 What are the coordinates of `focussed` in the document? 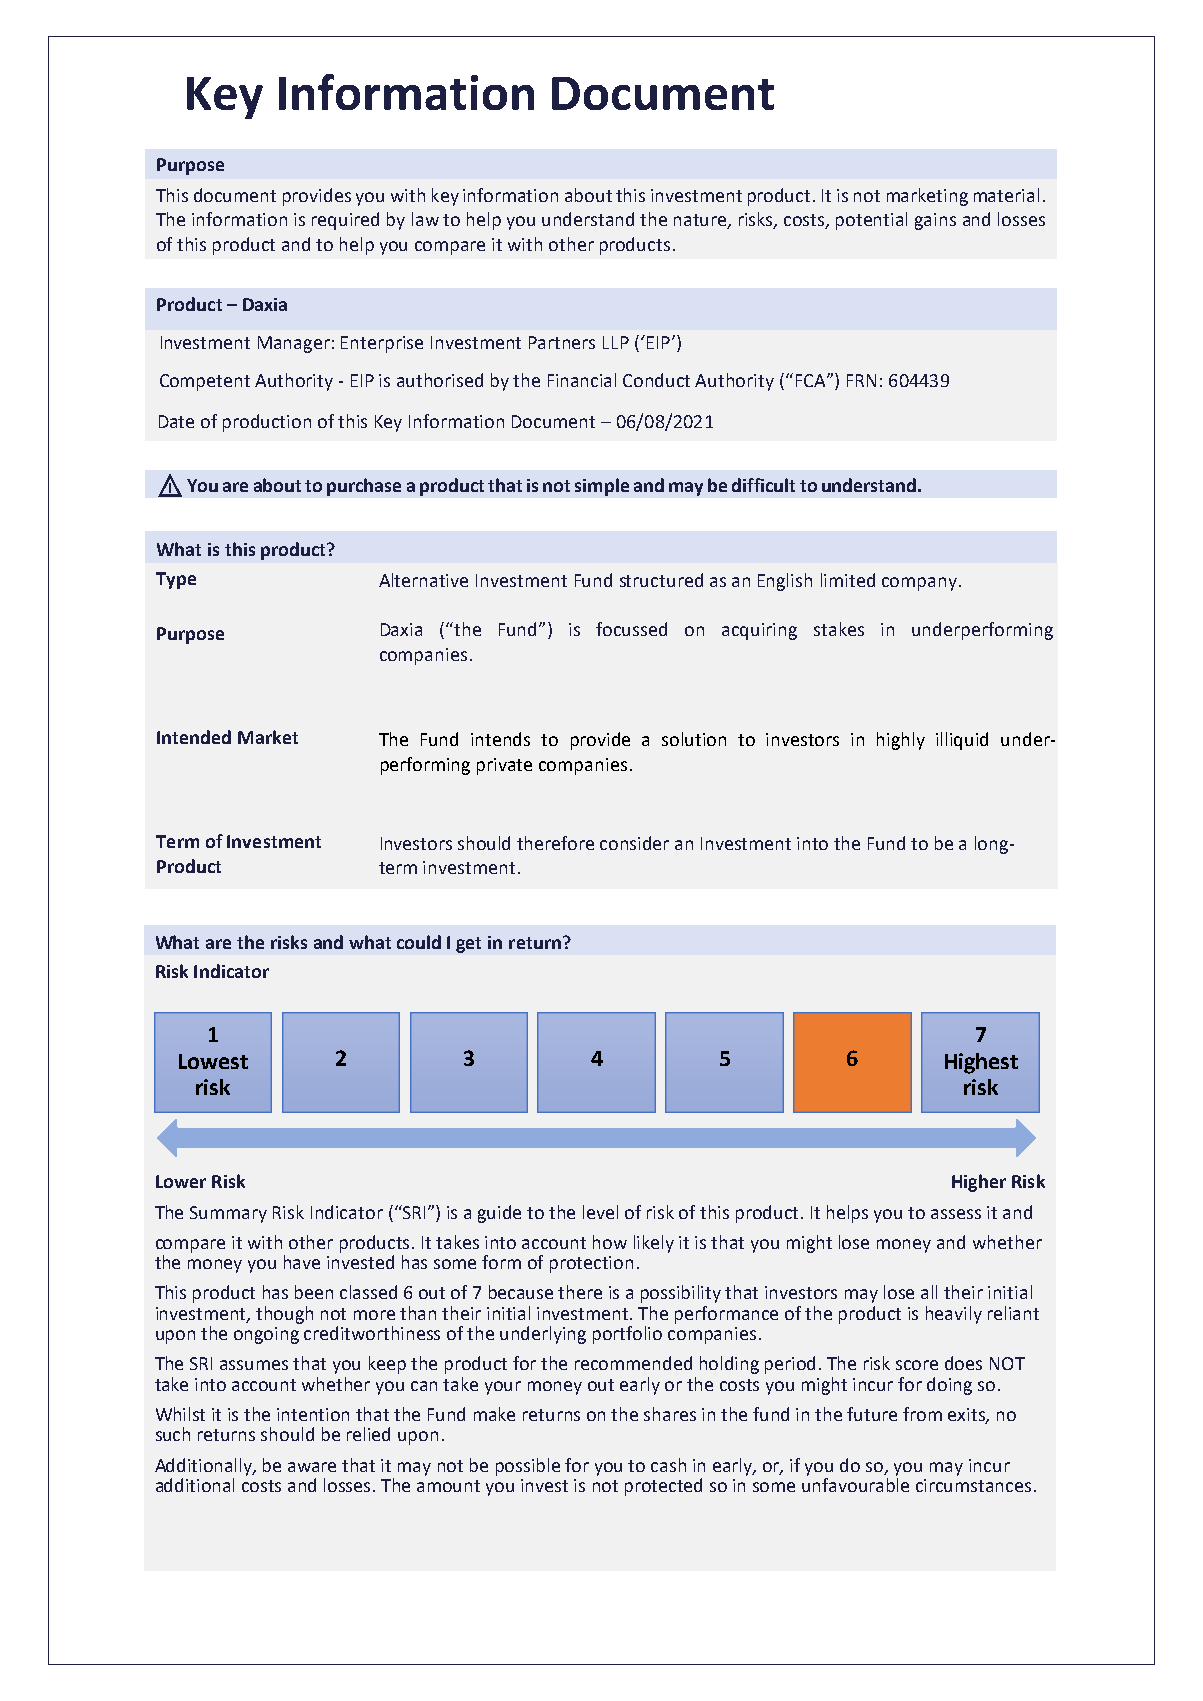 It's located at (631, 629).
